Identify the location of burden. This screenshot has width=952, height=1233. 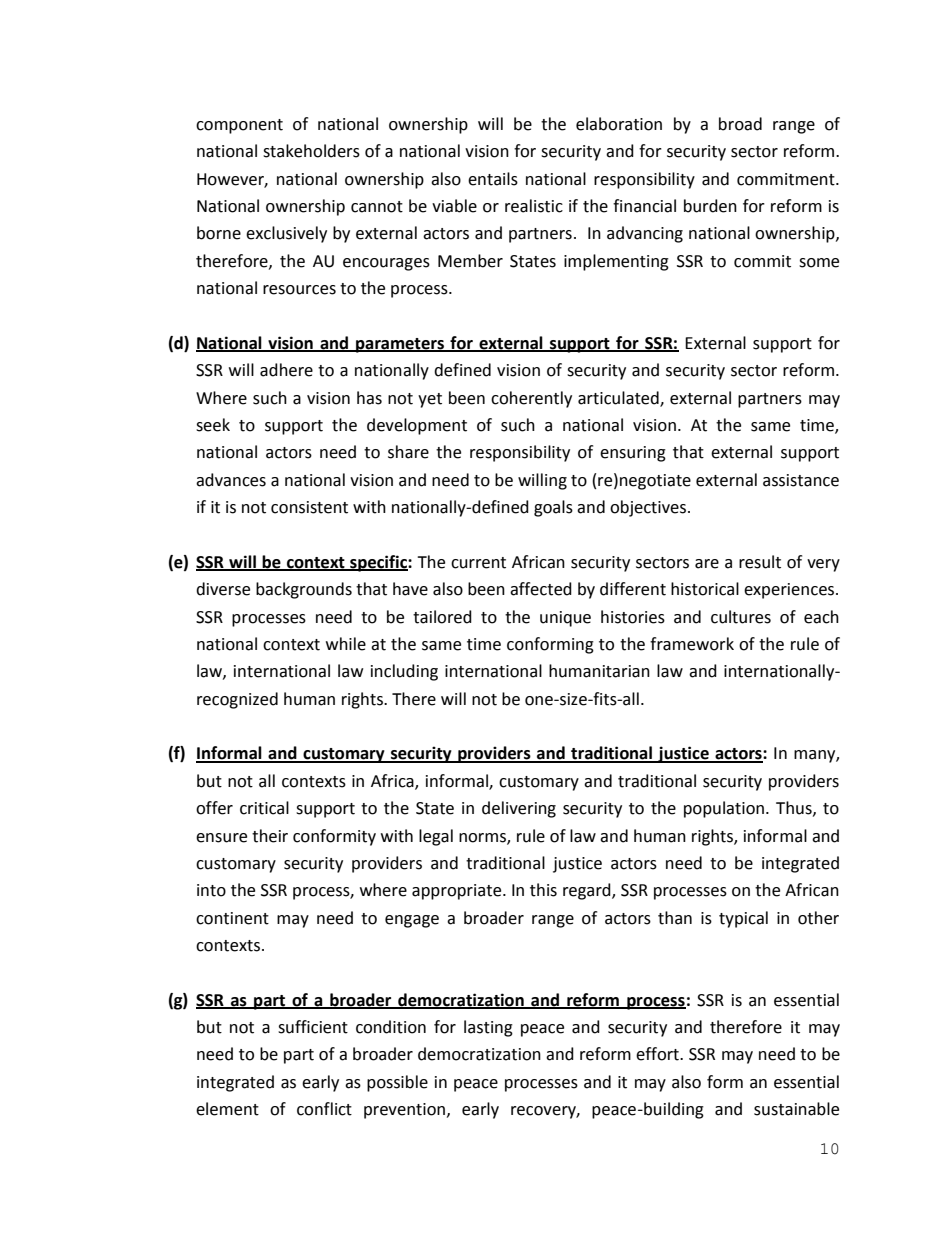
(710, 206).
